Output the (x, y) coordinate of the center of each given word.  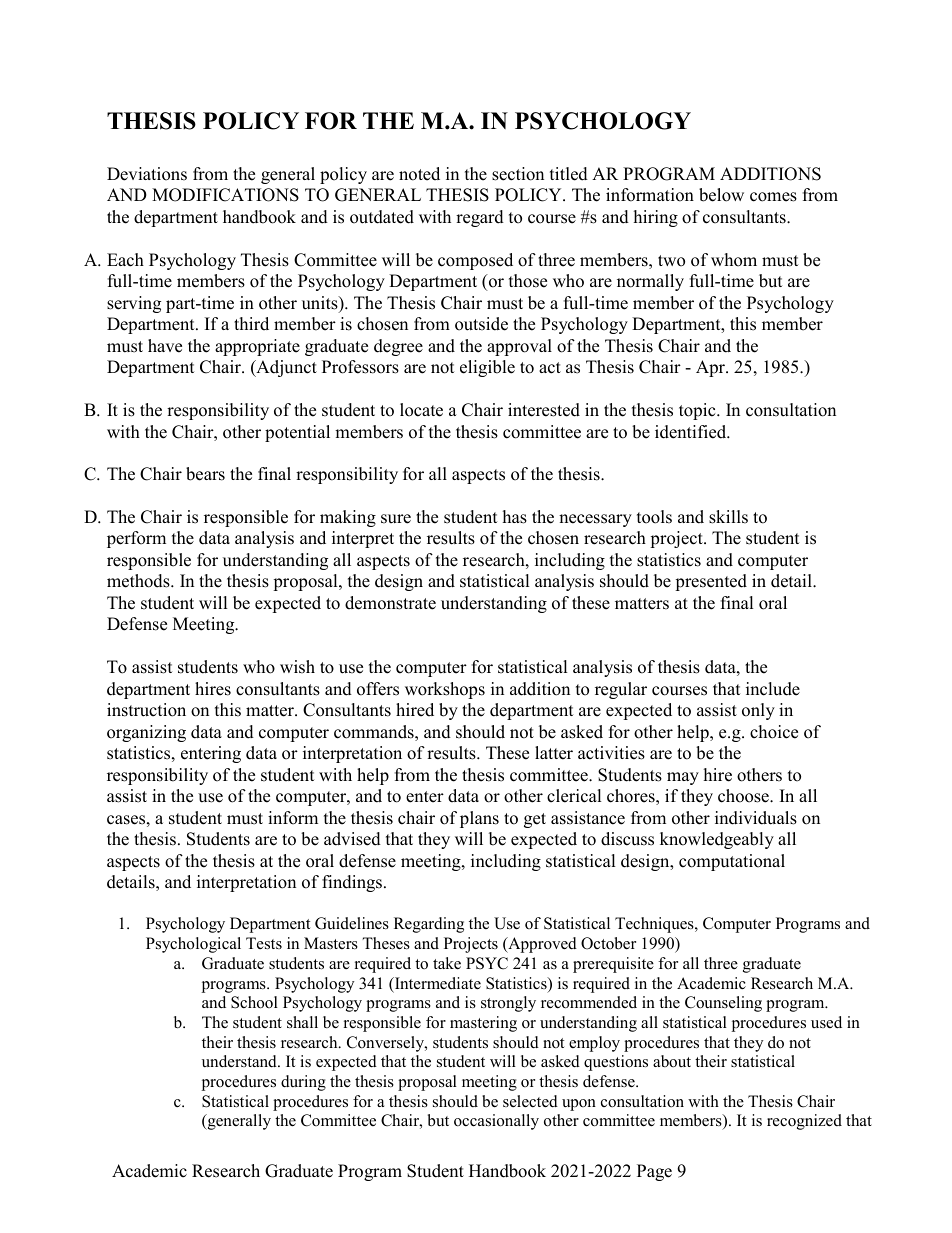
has (515, 517)
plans (479, 819)
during (303, 1083)
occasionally (496, 1122)
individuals (756, 818)
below (721, 195)
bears (205, 474)
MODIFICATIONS (225, 195)
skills (728, 517)
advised (352, 839)
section (518, 174)
